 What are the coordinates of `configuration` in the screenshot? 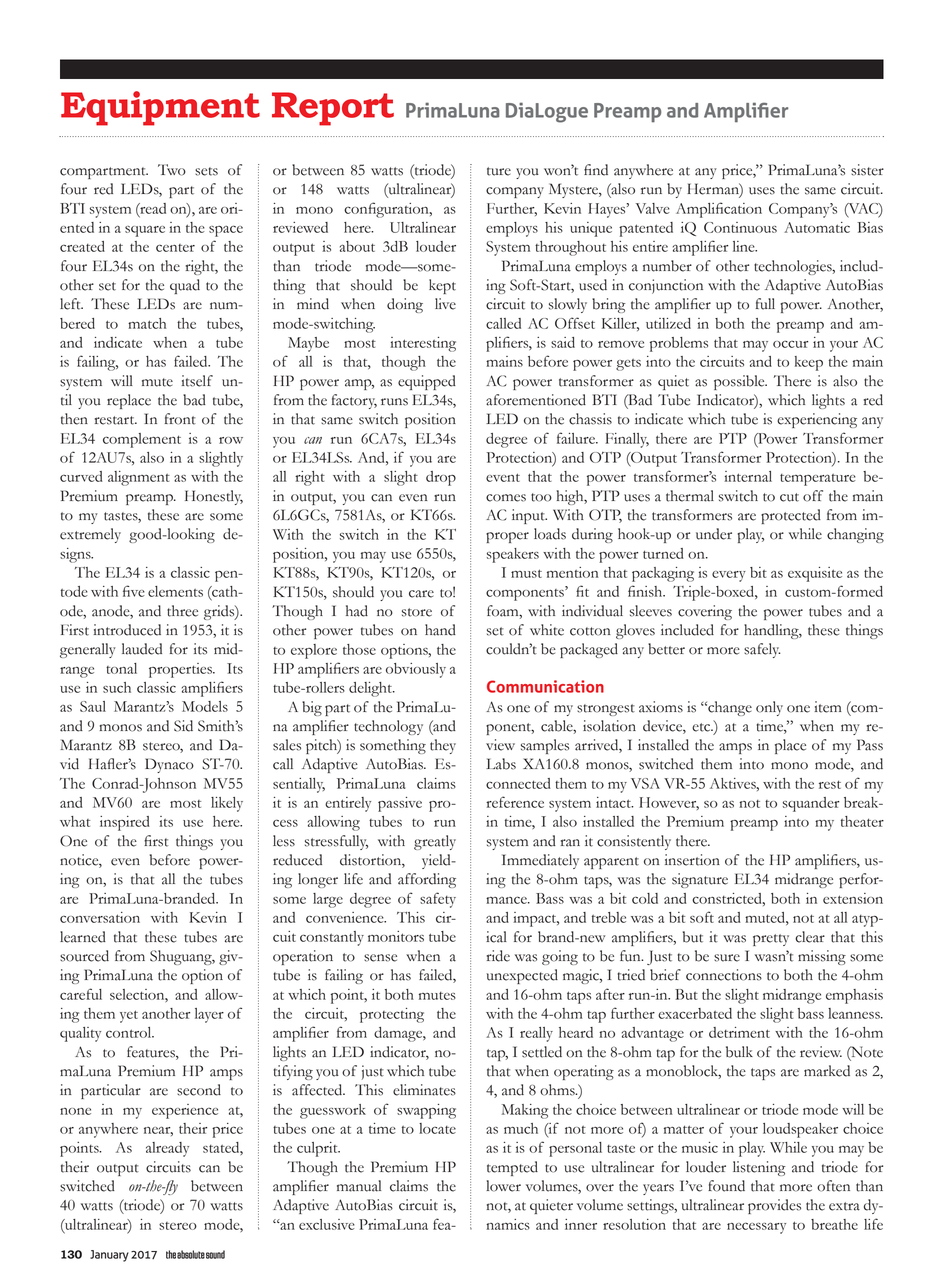 It's located at (387, 210).
